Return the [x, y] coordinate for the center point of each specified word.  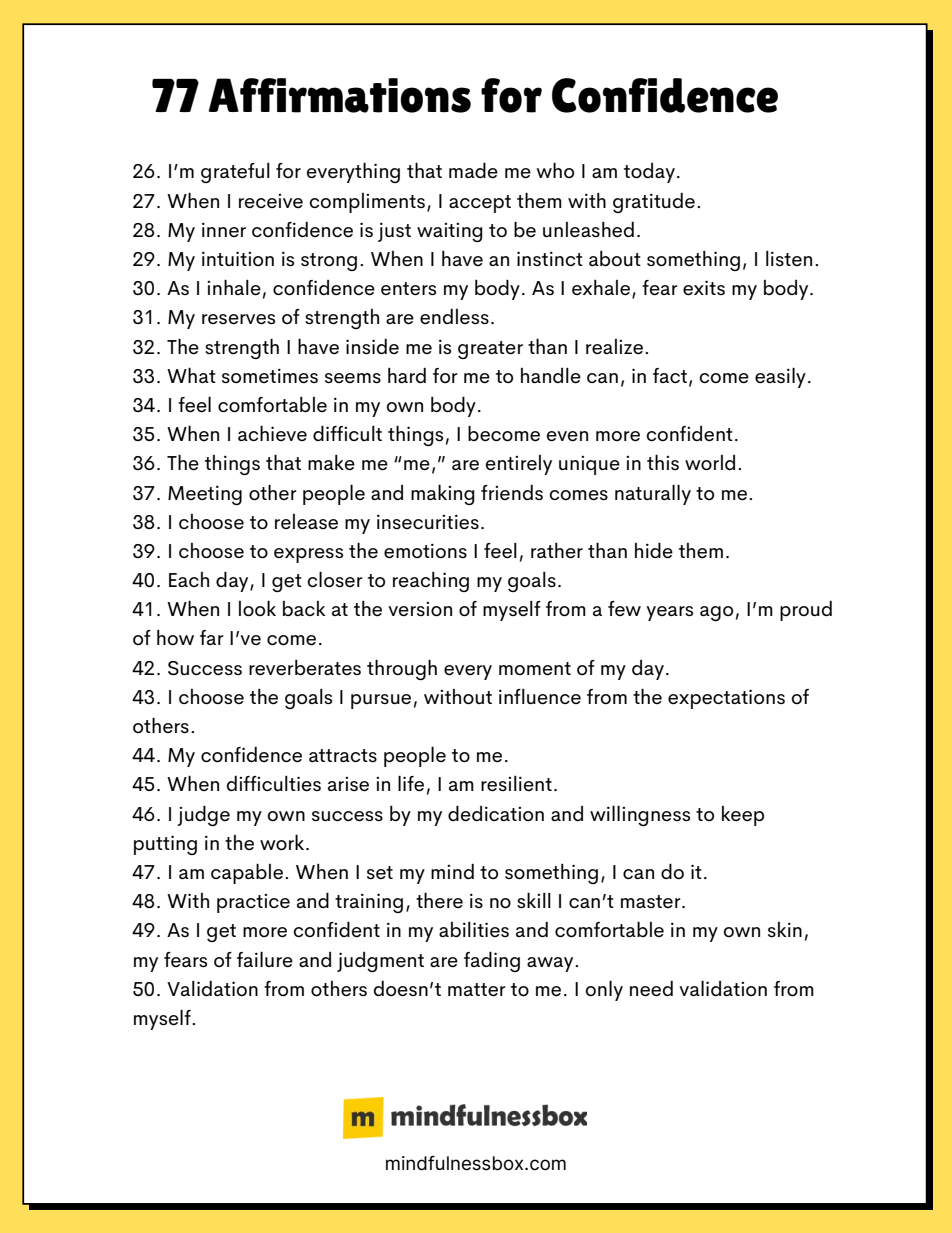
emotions [425, 551]
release [306, 522]
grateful [235, 173]
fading [492, 961]
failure [265, 960]
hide [654, 550]
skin [785, 929]
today [649, 173]
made [473, 170]
